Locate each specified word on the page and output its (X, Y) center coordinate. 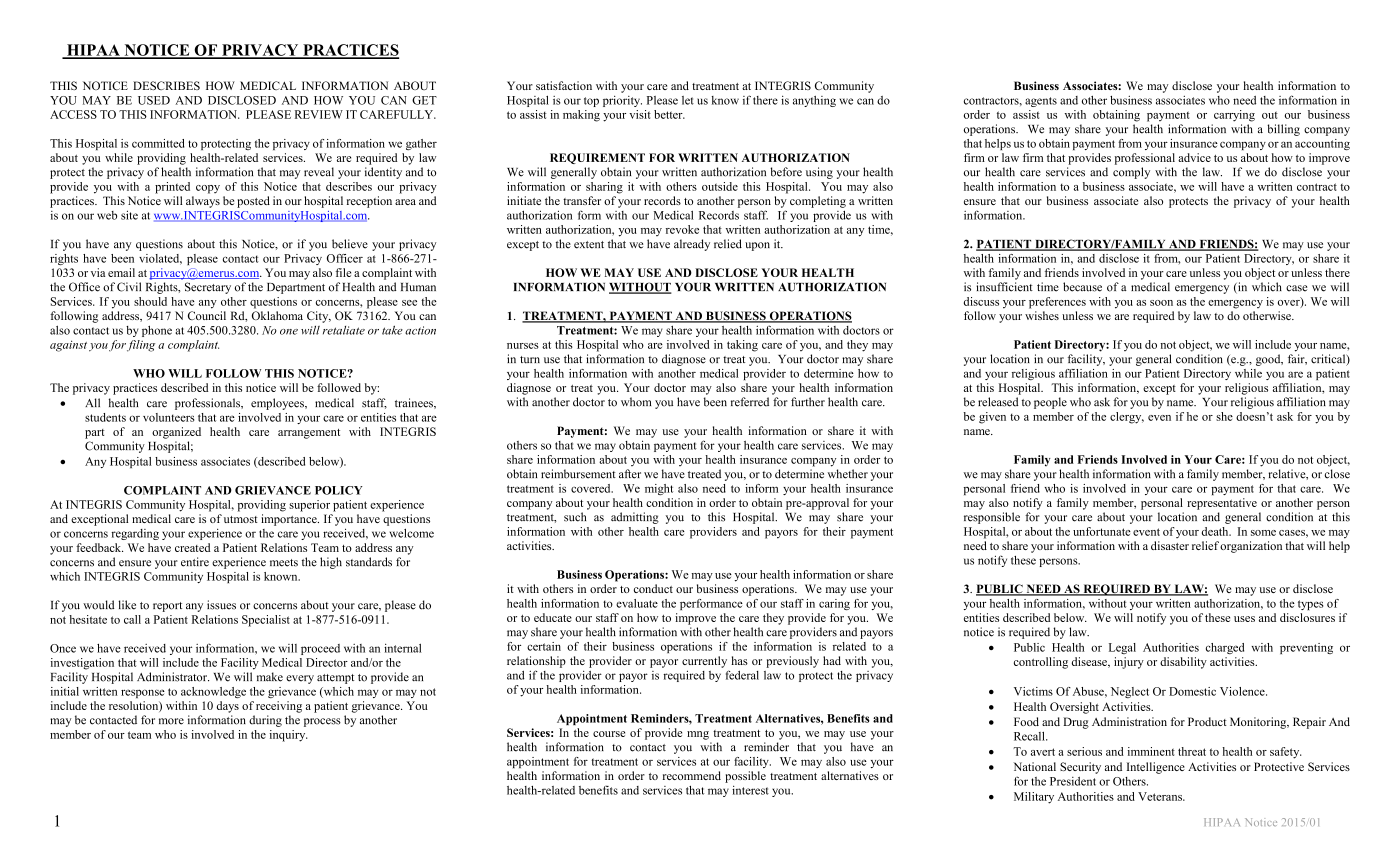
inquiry (289, 736)
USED (154, 100)
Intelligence (1156, 768)
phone (157, 331)
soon (1161, 303)
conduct (653, 588)
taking (742, 346)
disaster (1170, 545)
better (669, 114)
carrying (1234, 116)
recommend (692, 775)
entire (195, 562)
